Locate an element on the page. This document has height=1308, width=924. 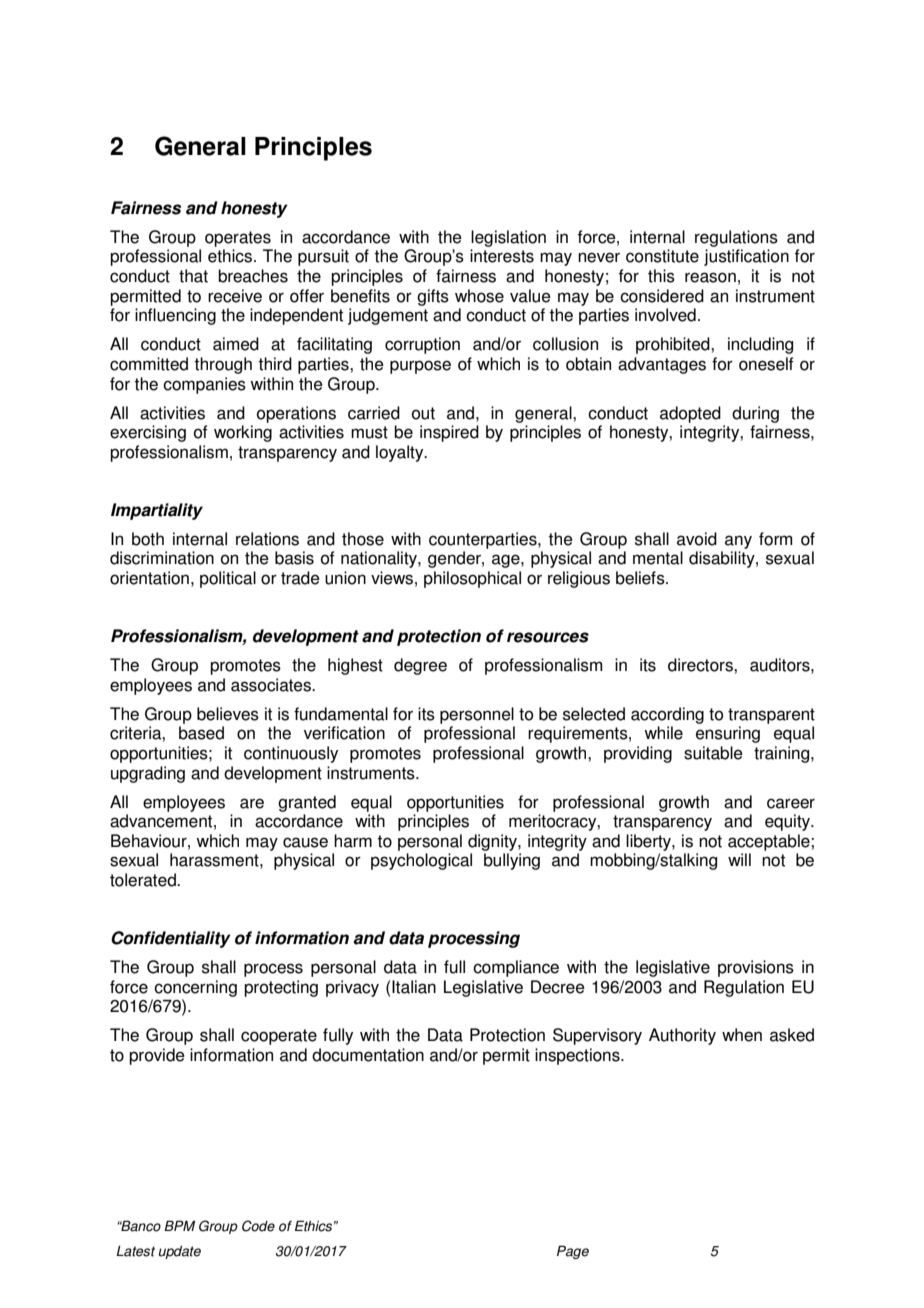
Authority is located at coordinates (682, 1036).
